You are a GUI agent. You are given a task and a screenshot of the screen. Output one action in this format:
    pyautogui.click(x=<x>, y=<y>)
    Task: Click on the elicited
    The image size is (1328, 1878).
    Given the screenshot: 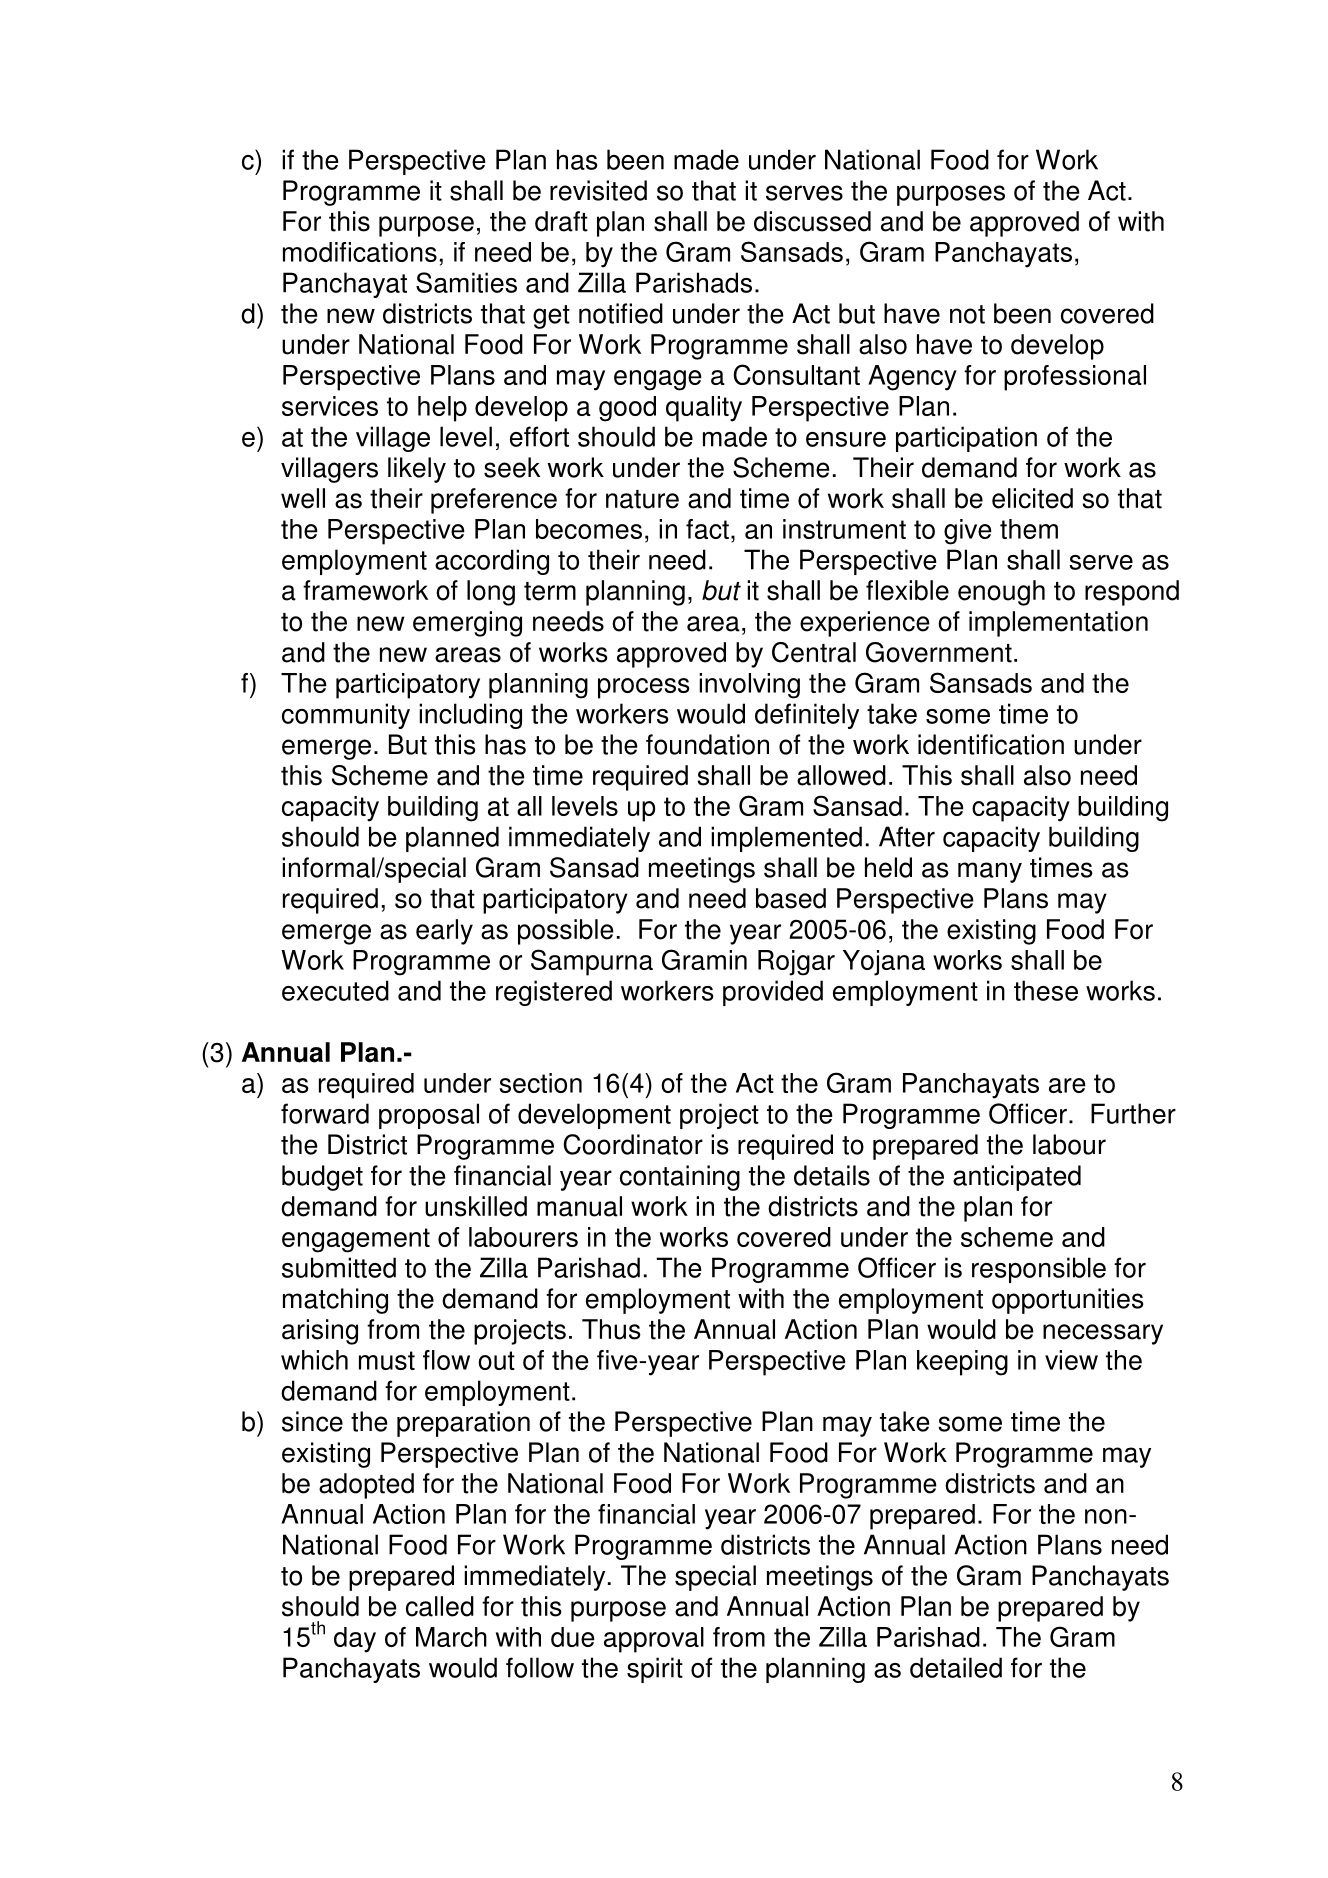 What is the action you would take?
    pyautogui.click(x=1032, y=498)
